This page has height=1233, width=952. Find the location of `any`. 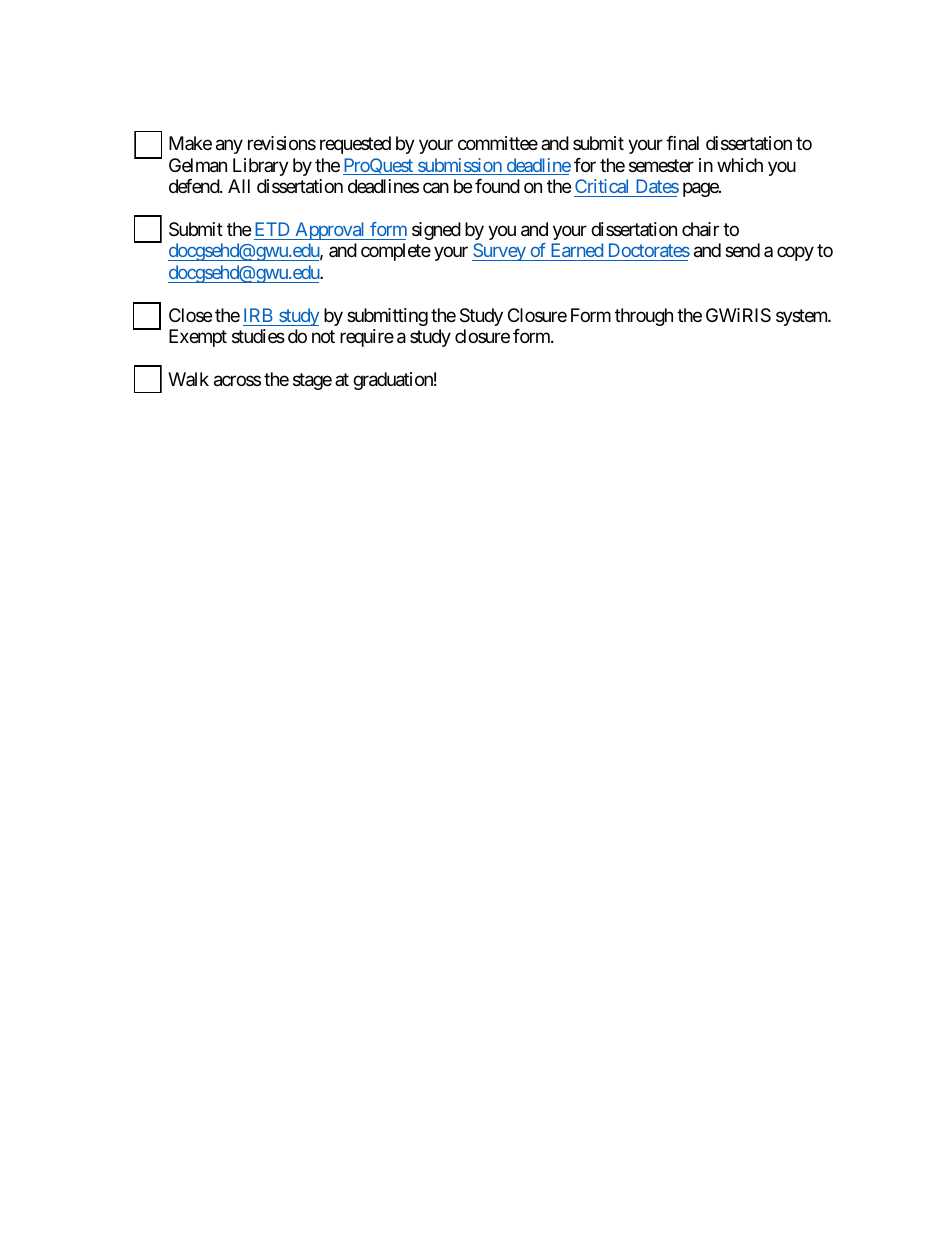

any is located at coordinates (229, 147).
